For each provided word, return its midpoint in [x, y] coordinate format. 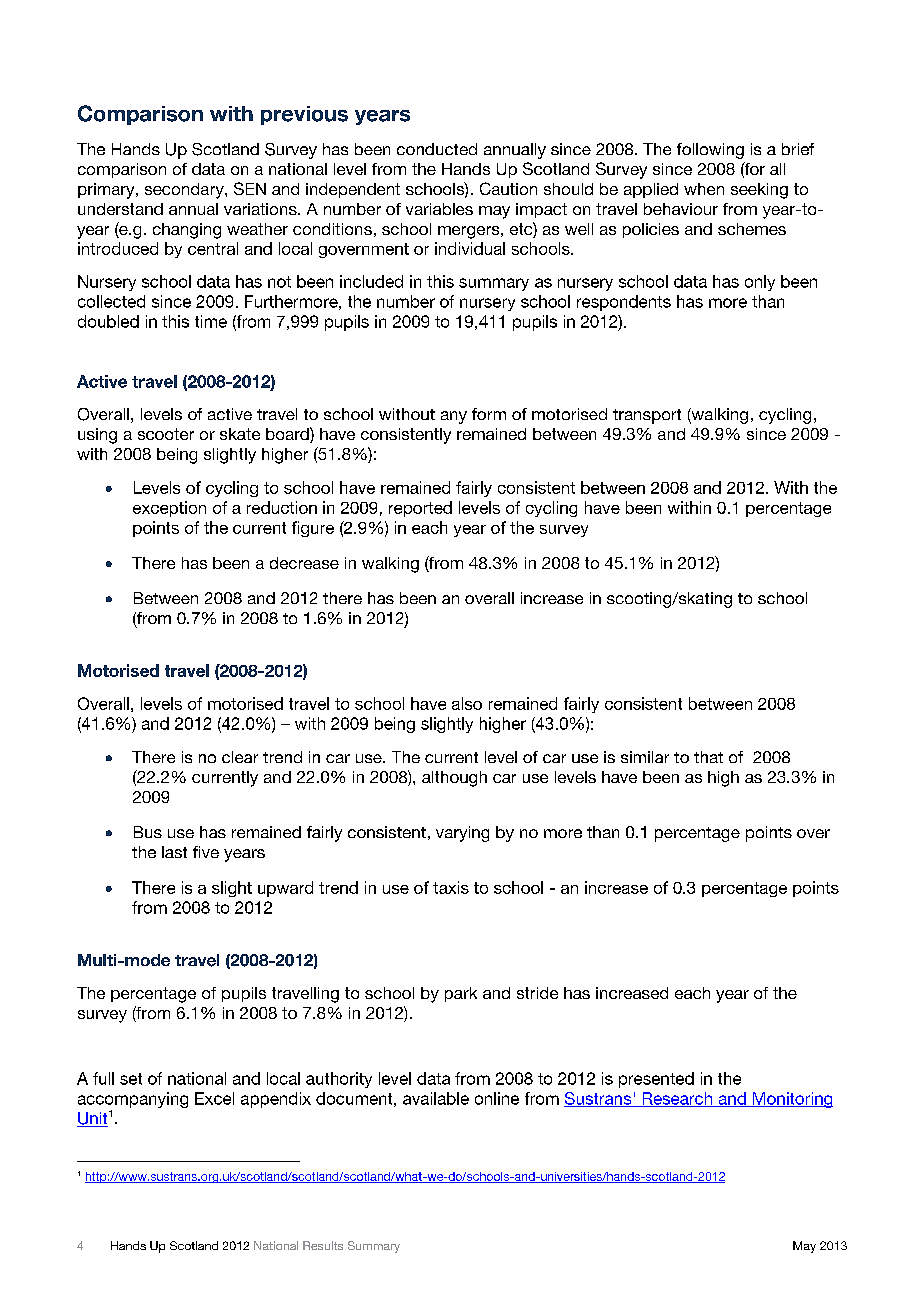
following [710, 151]
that [708, 757]
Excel [214, 1098]
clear [240, 757]
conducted [437, 149]
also [467, 703]
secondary [185, 191]
